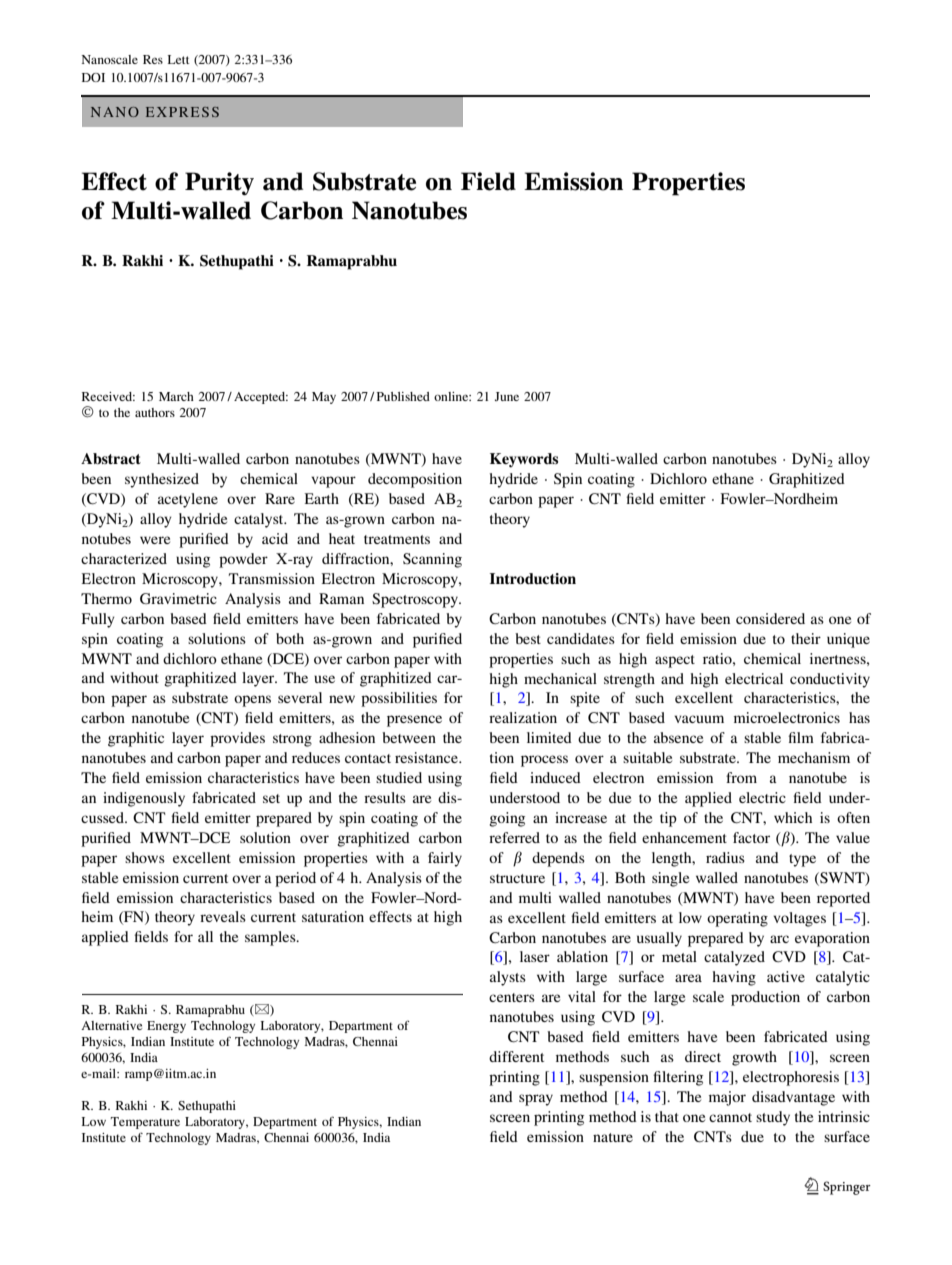  I want to click on Published, so click(403, 396).
